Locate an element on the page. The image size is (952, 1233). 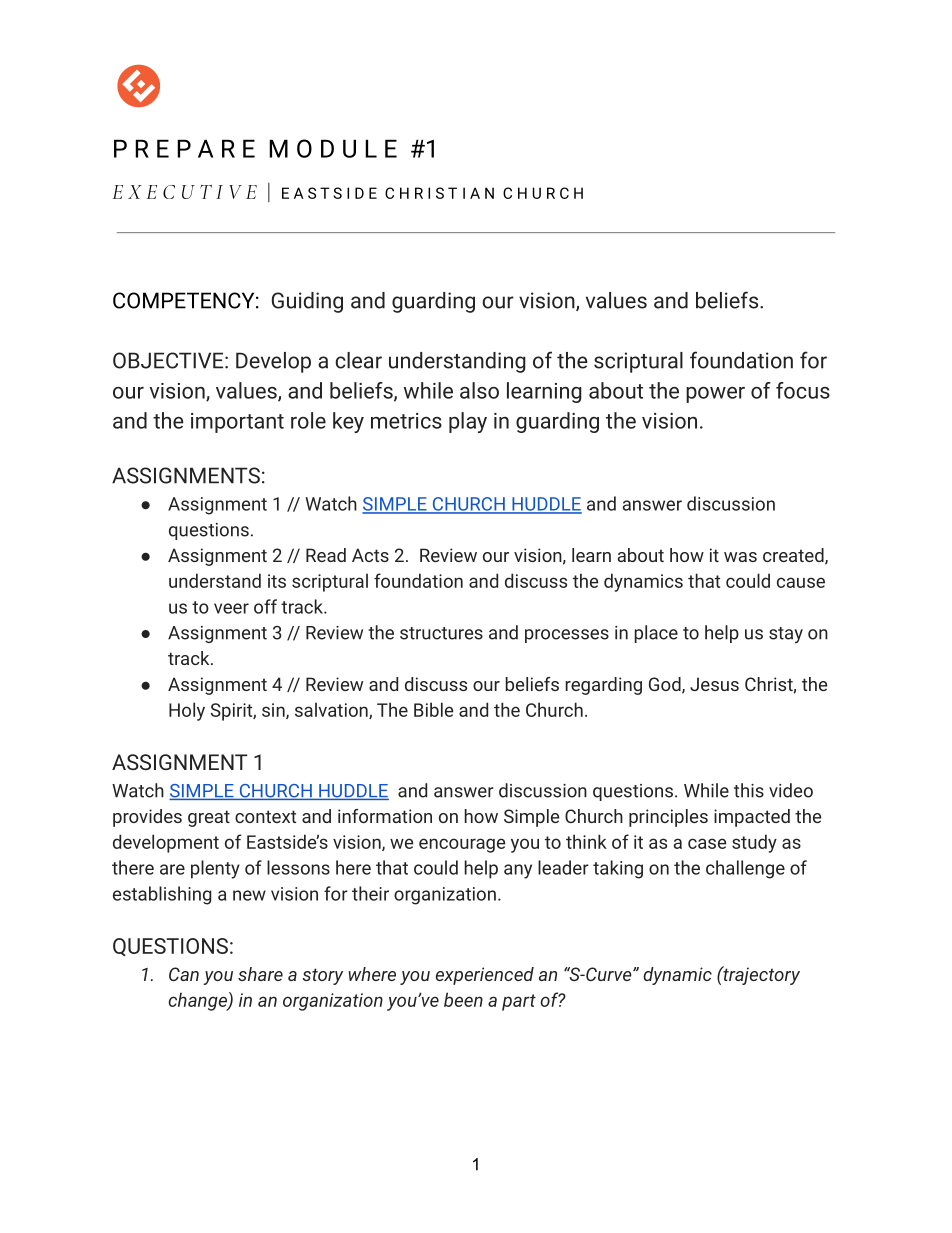
veer is located at coordinates (231, 608).
